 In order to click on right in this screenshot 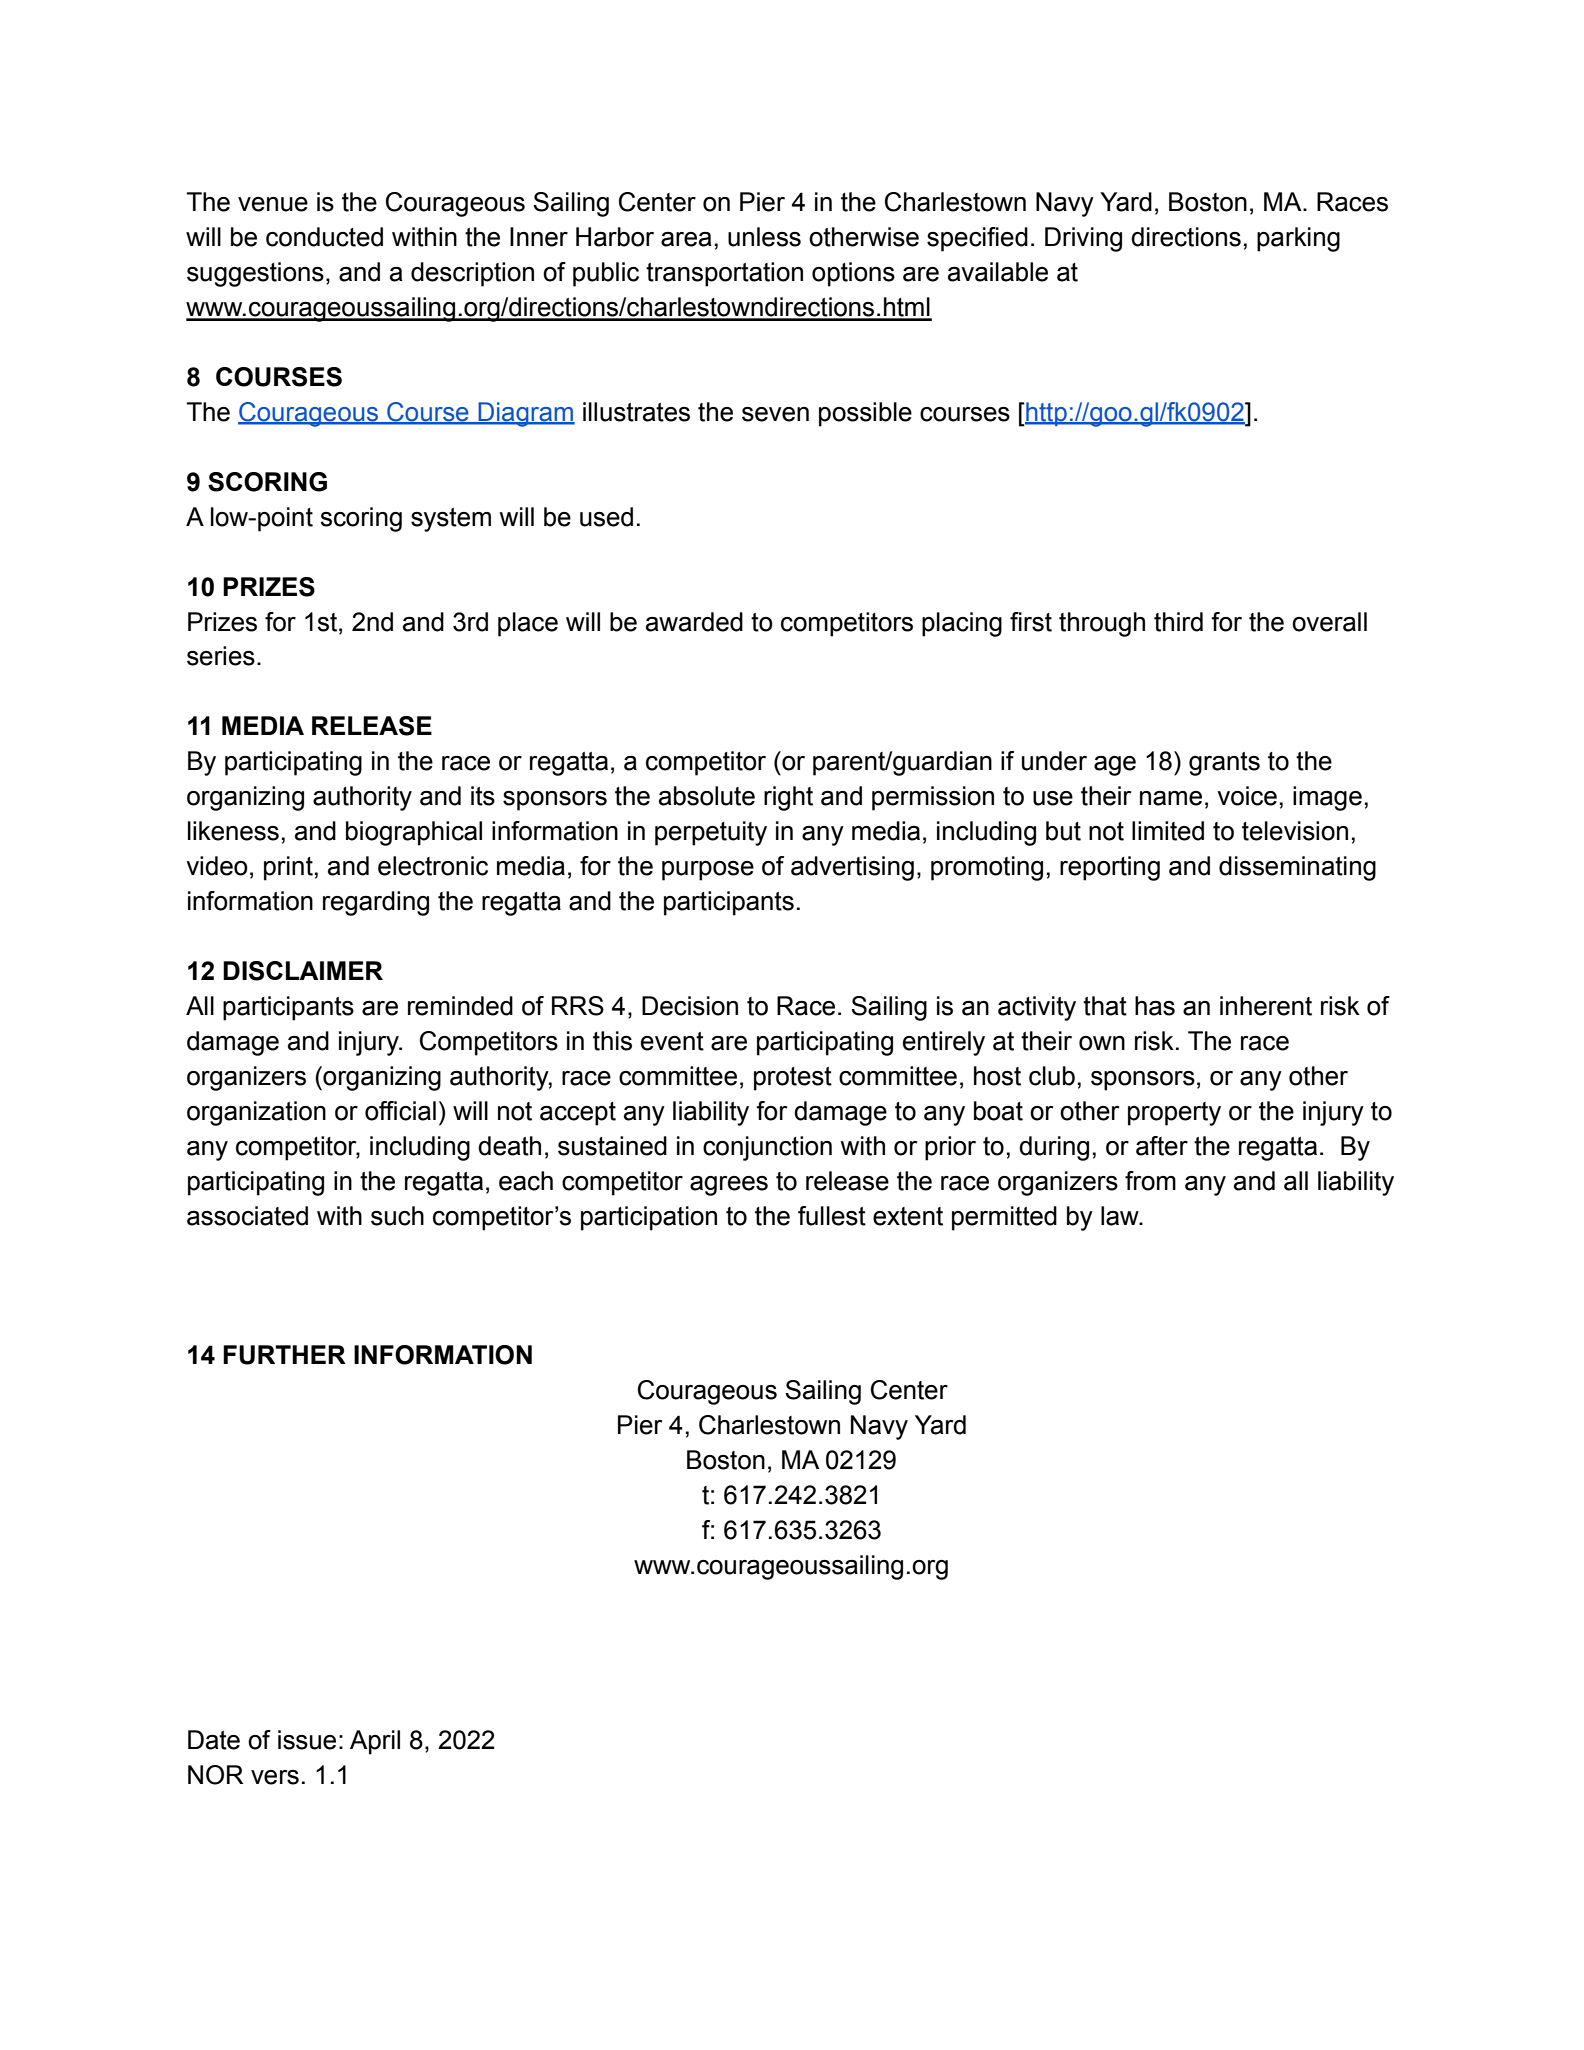, I will do `click(788, 798)`.
